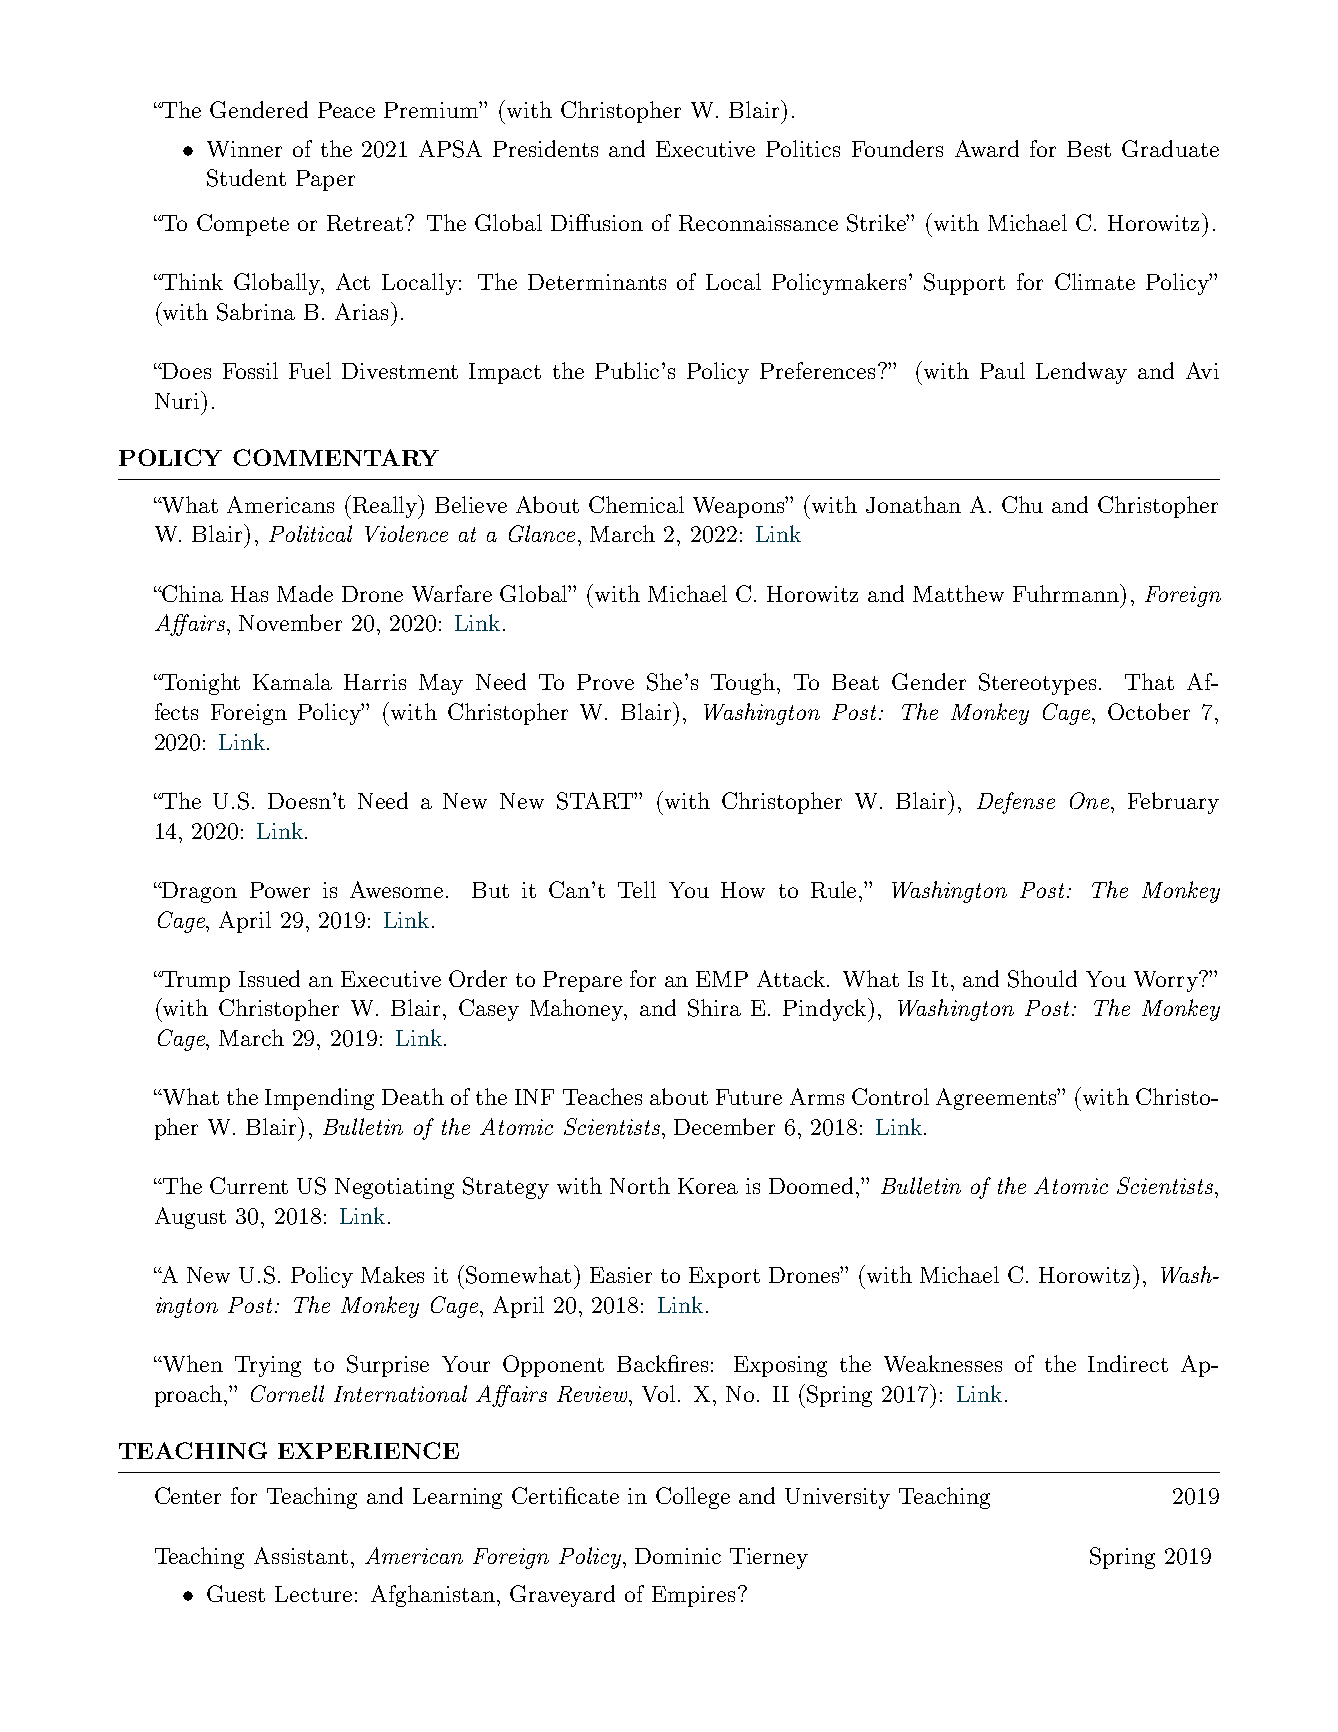 Image resolution: width=1338 pixels, height=1732 pixels. I want to click on Stereotypes, so click(1037, 684).
